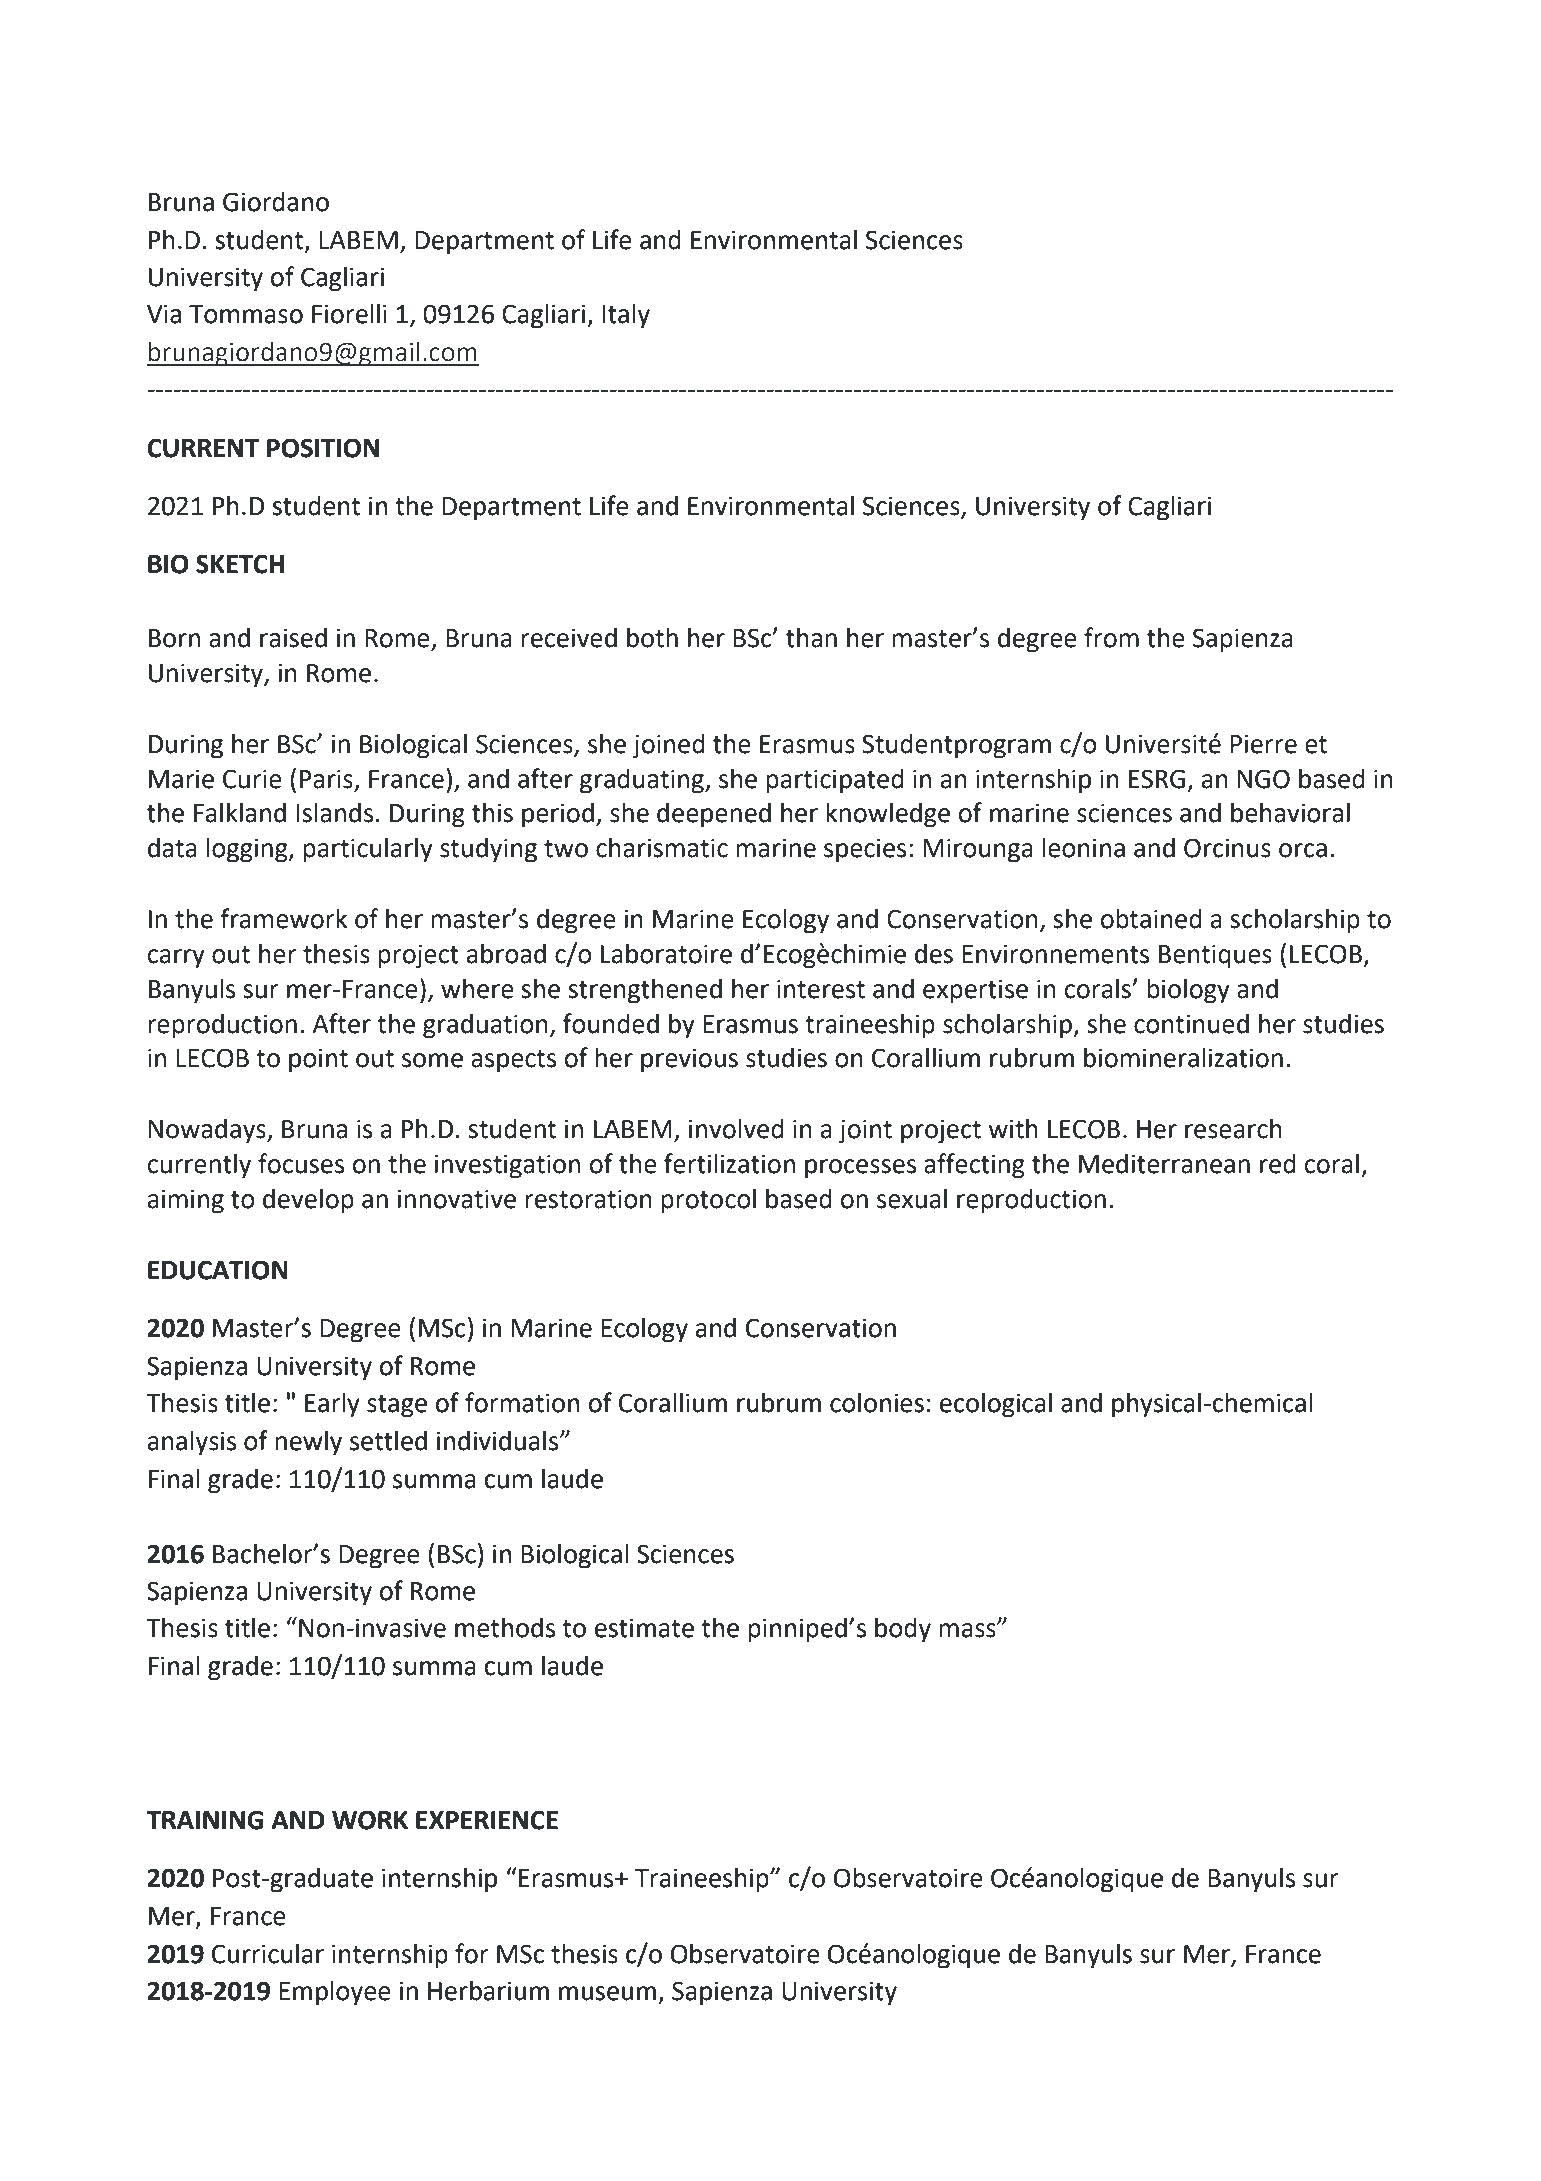 Image resolution: width=1541 pixels, height=2181 pixels. I want to click on ecological, so click(996, 1405).
